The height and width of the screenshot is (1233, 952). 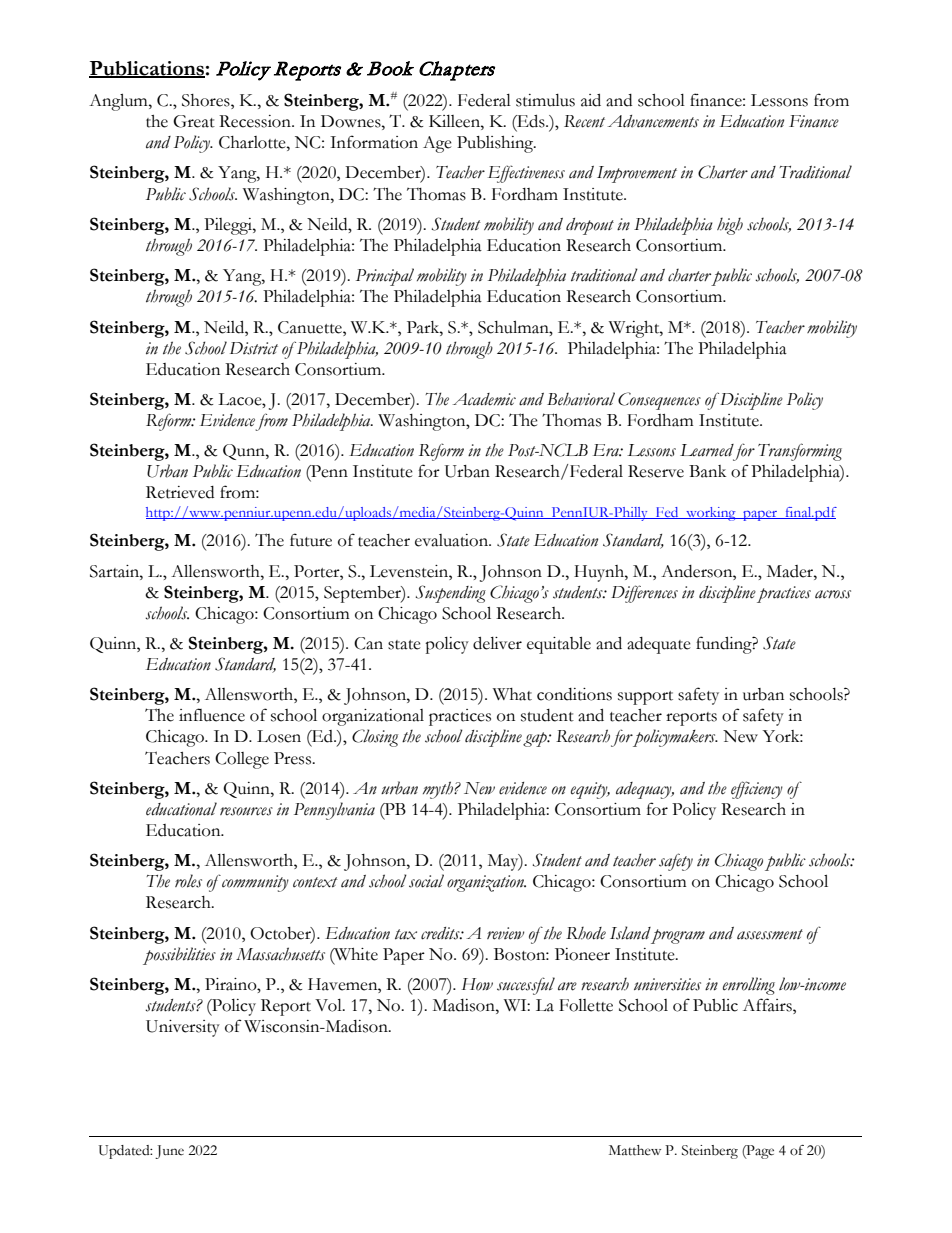 I want to click on influence, so click(x=212, y=715).
